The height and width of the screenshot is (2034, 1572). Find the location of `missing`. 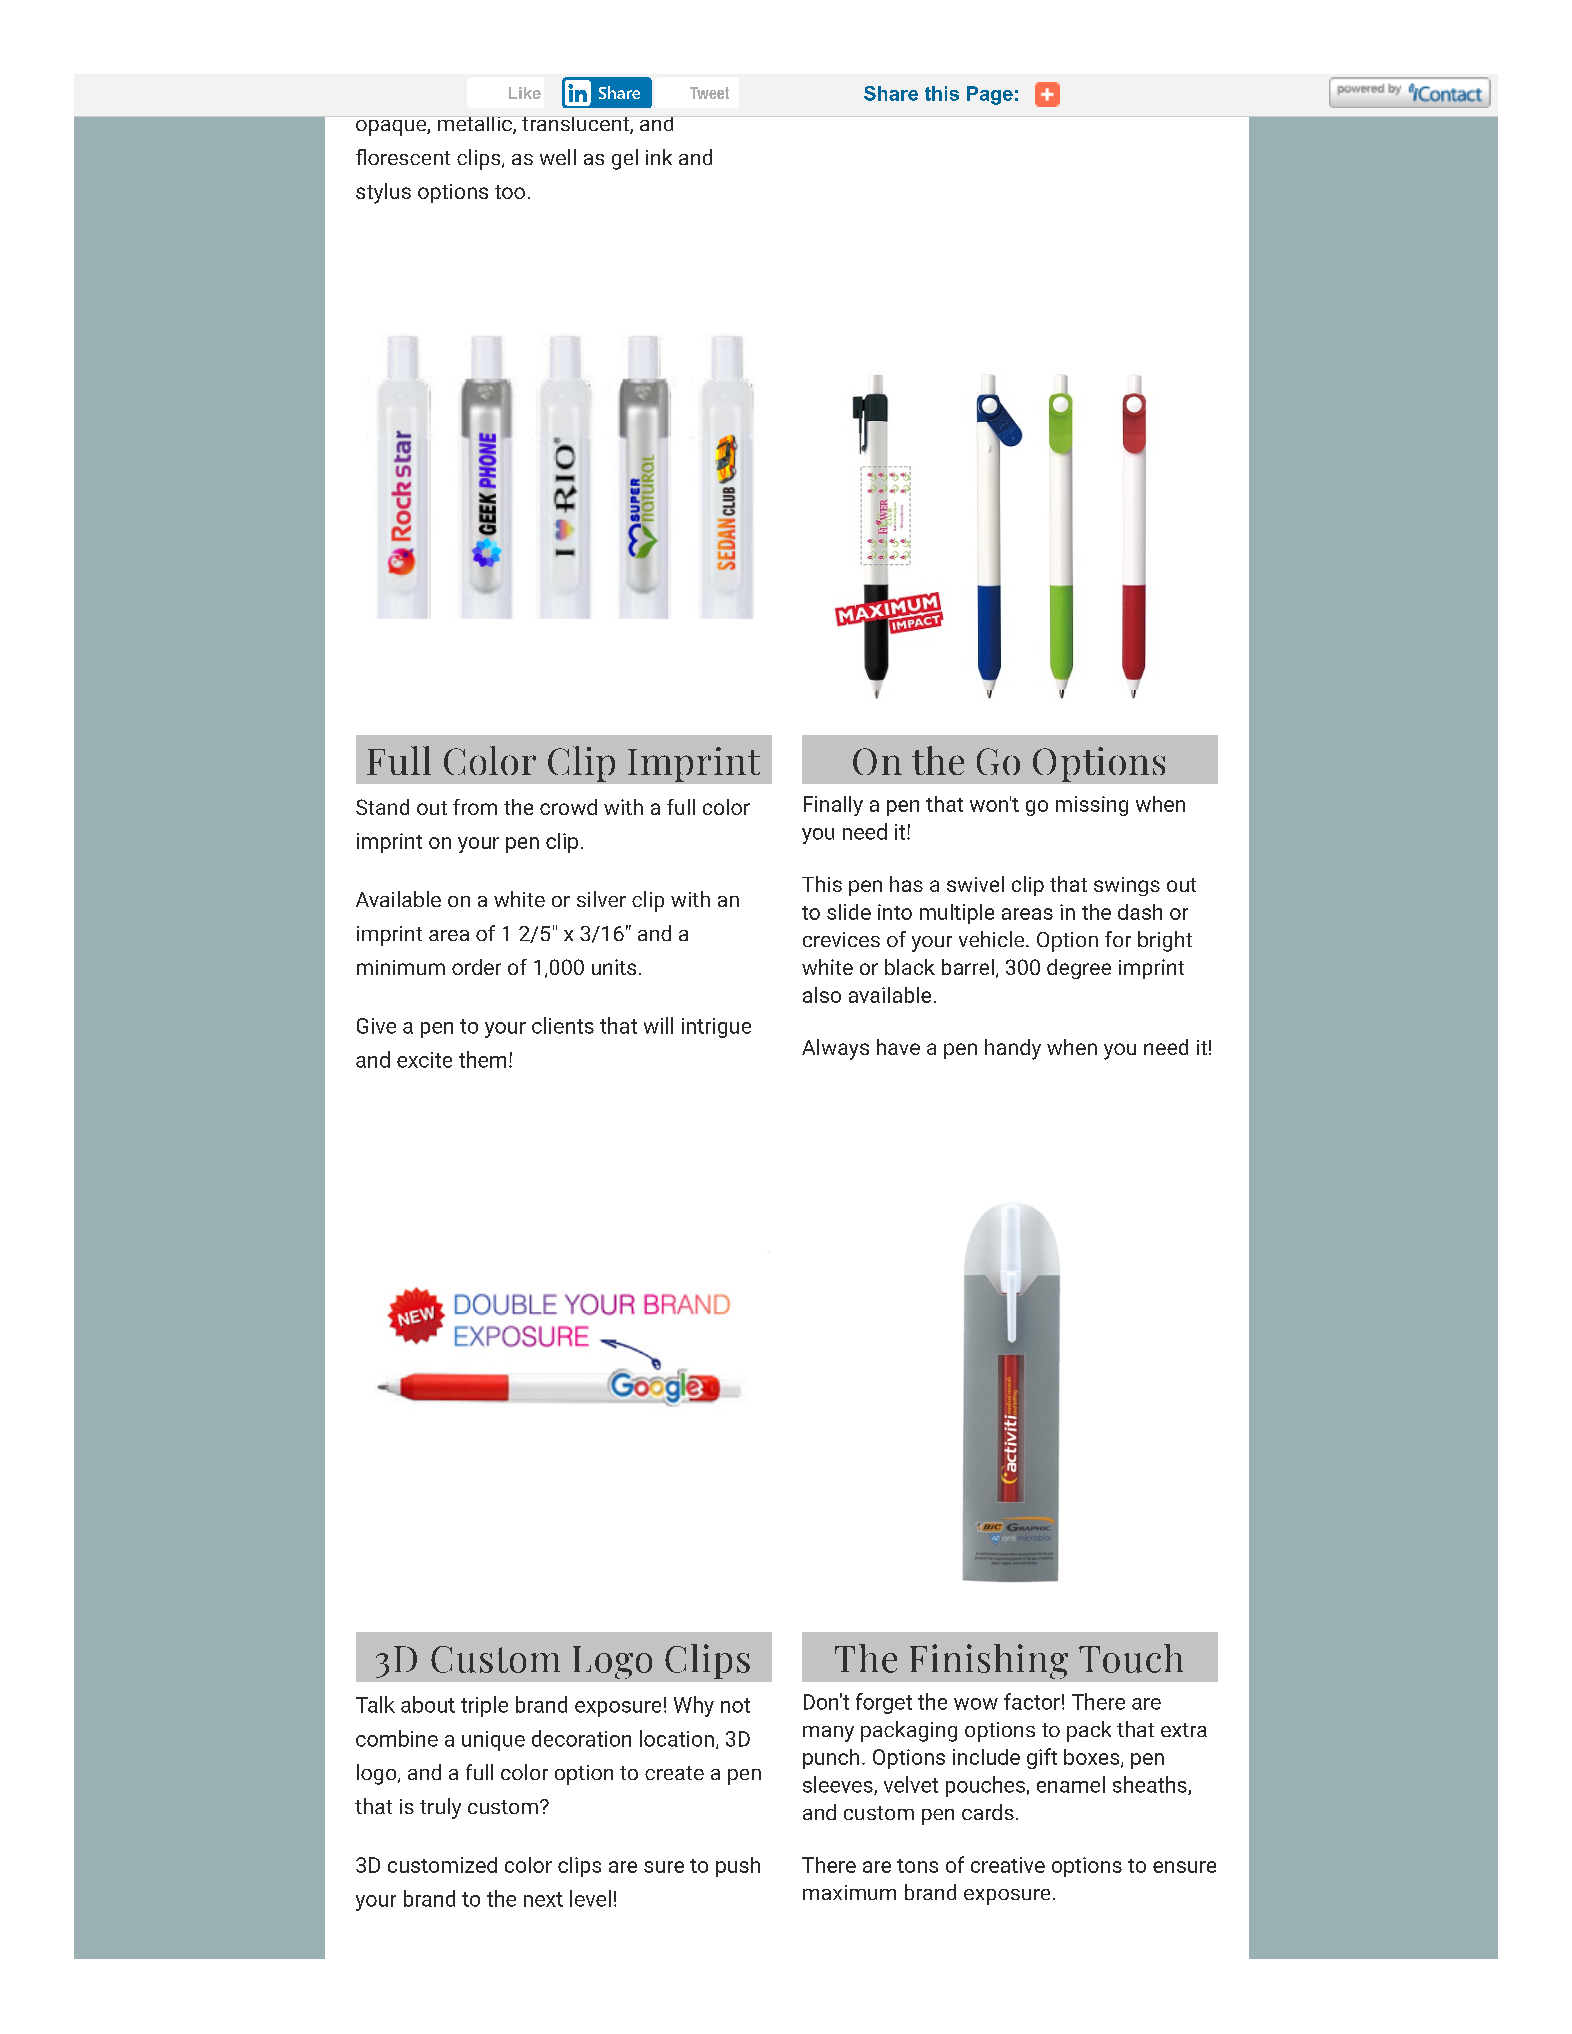

missing is located at coordinates (1092, 806).
